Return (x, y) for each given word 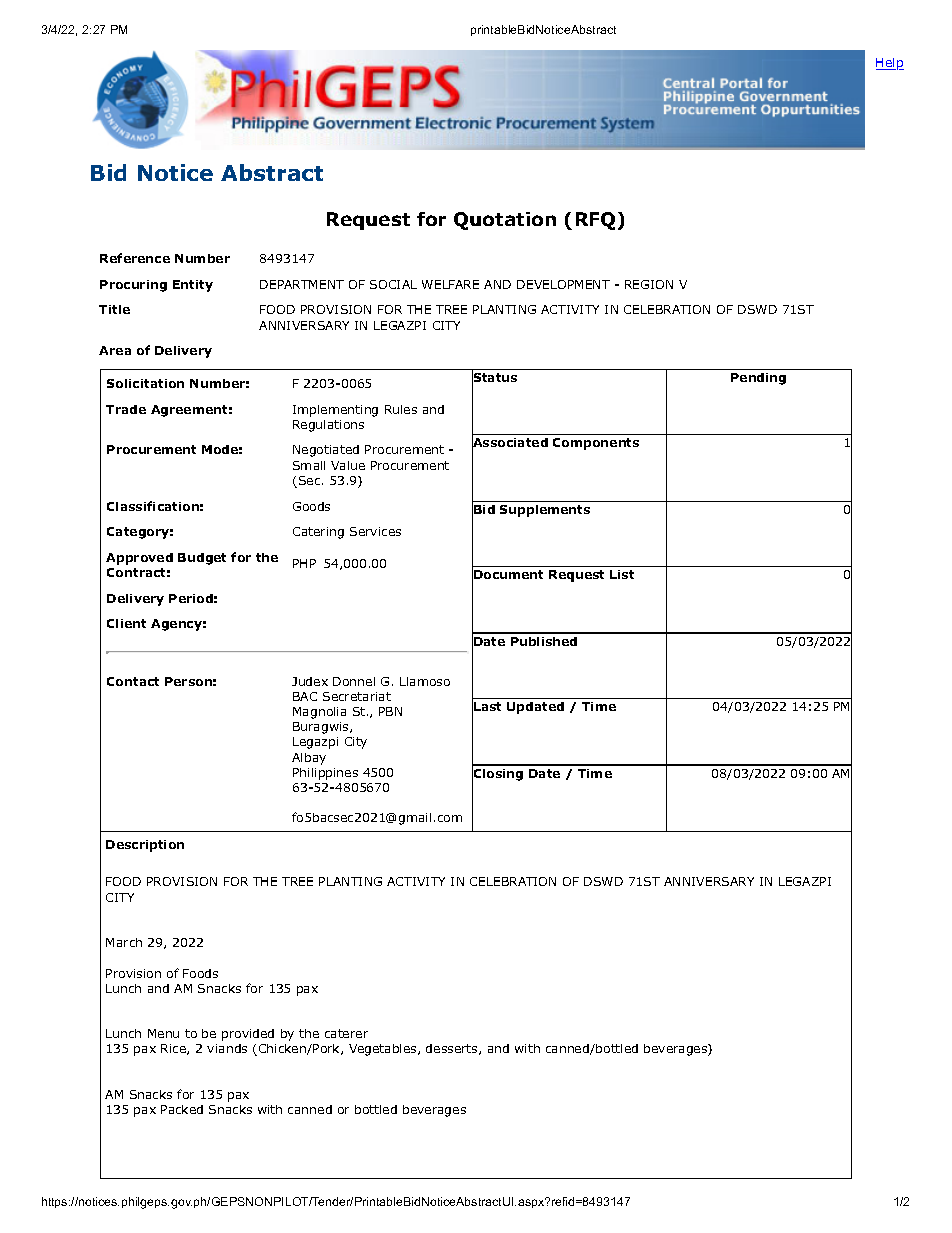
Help (890, 64)
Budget (202, 559)
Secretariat (357, 696)
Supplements (545, 511)
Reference (135, 258)
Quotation (505, 221)
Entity (193, 286)
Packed (182, 1109)
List (622, 574)
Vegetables (384, 1050)
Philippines (325, 774)
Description (145, 846)
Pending (758, 379)
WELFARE (450, 284)
